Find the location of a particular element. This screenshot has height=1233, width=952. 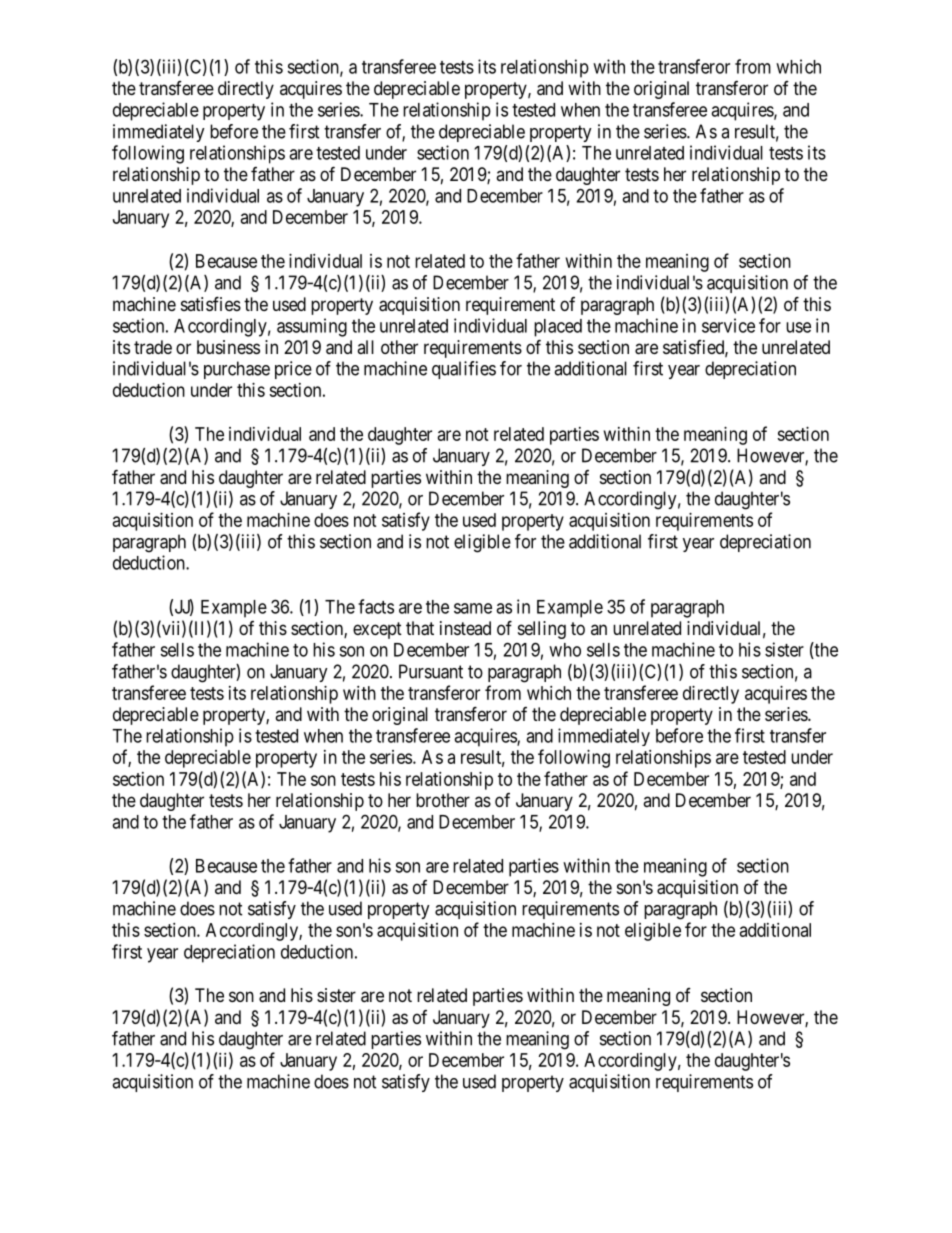

satisfies is located at coordinates (211, 303).
